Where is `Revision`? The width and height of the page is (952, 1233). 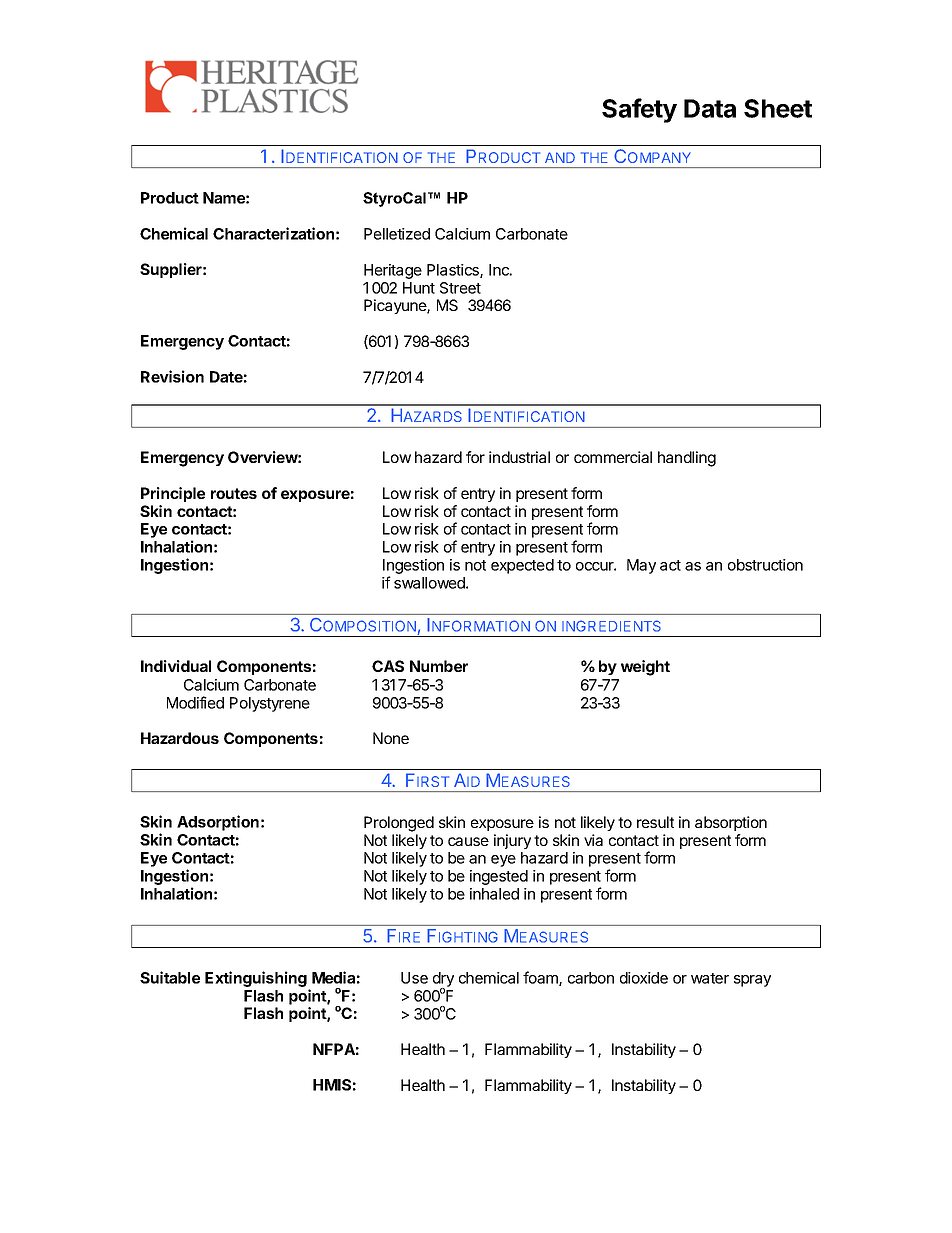
Revision is located at coordinates (172, 376).
